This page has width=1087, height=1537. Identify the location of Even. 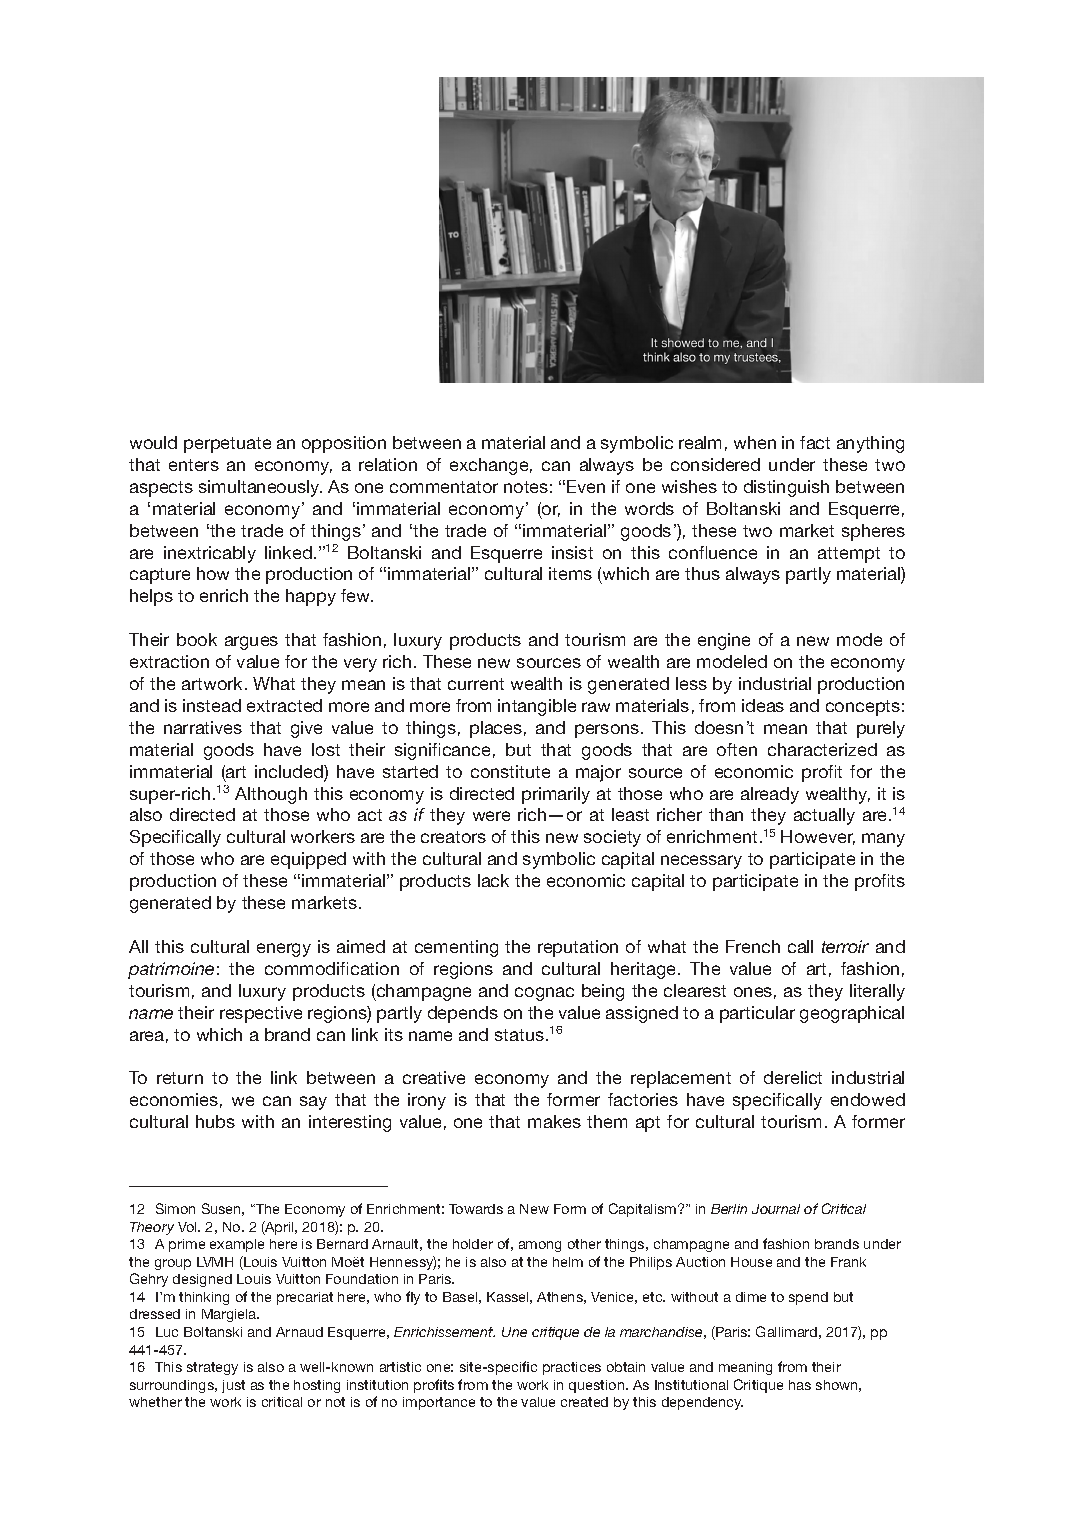
(586, 486).
